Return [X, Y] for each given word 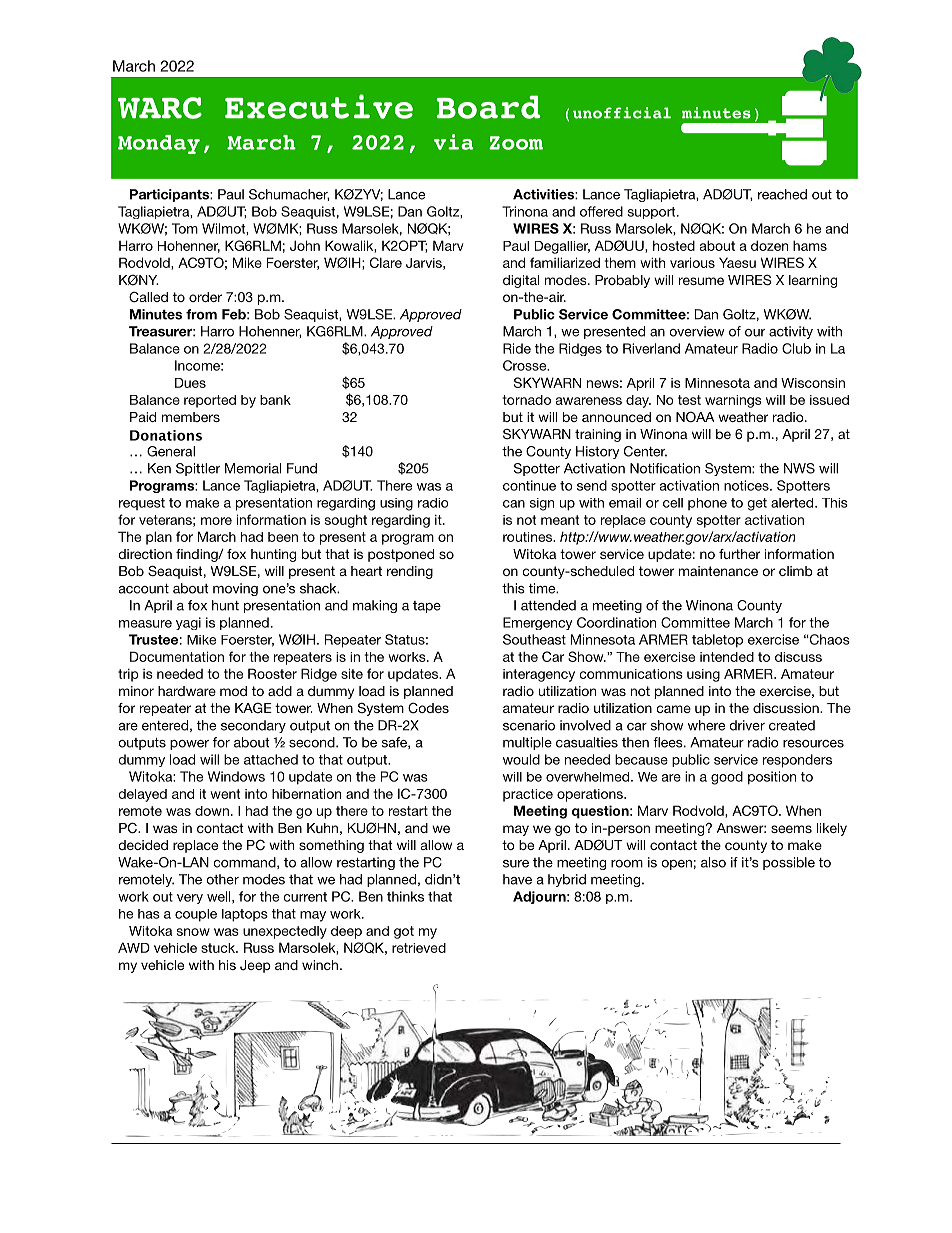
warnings [733, 401]
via [453, 142]
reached [782, 194]
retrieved [419, 948]
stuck [219, 948]
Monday [159, 144]
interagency [539, 675]
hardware [187, 691]
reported [210, 401]
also [713, 862]
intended [727, 657]
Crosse [526, 365]
